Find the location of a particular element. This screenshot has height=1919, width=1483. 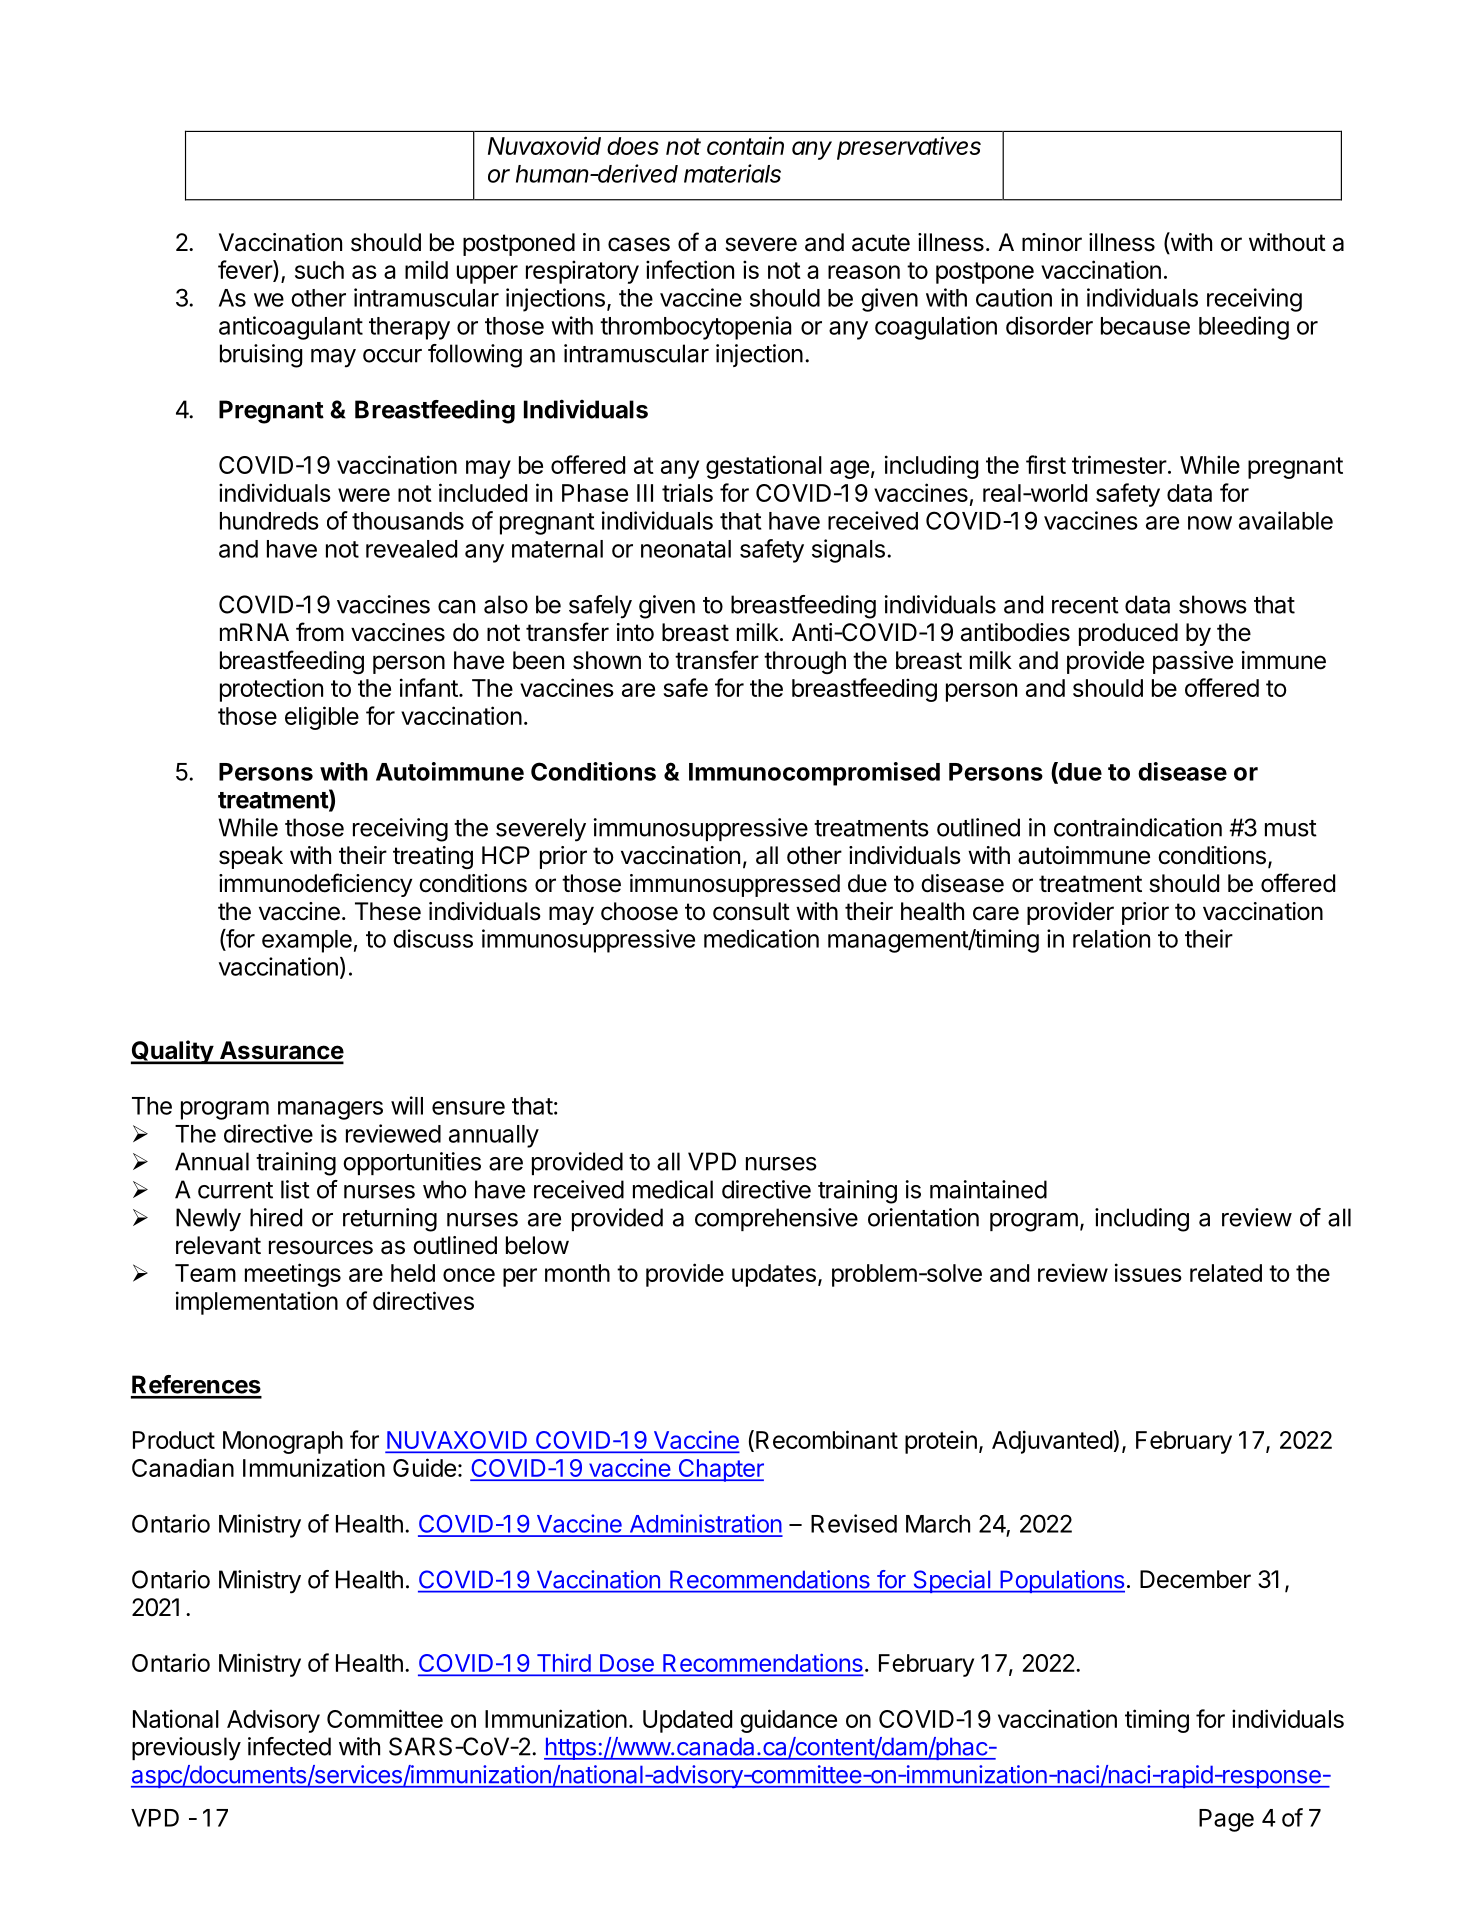

minor is located at coordinates (1052, 242).
